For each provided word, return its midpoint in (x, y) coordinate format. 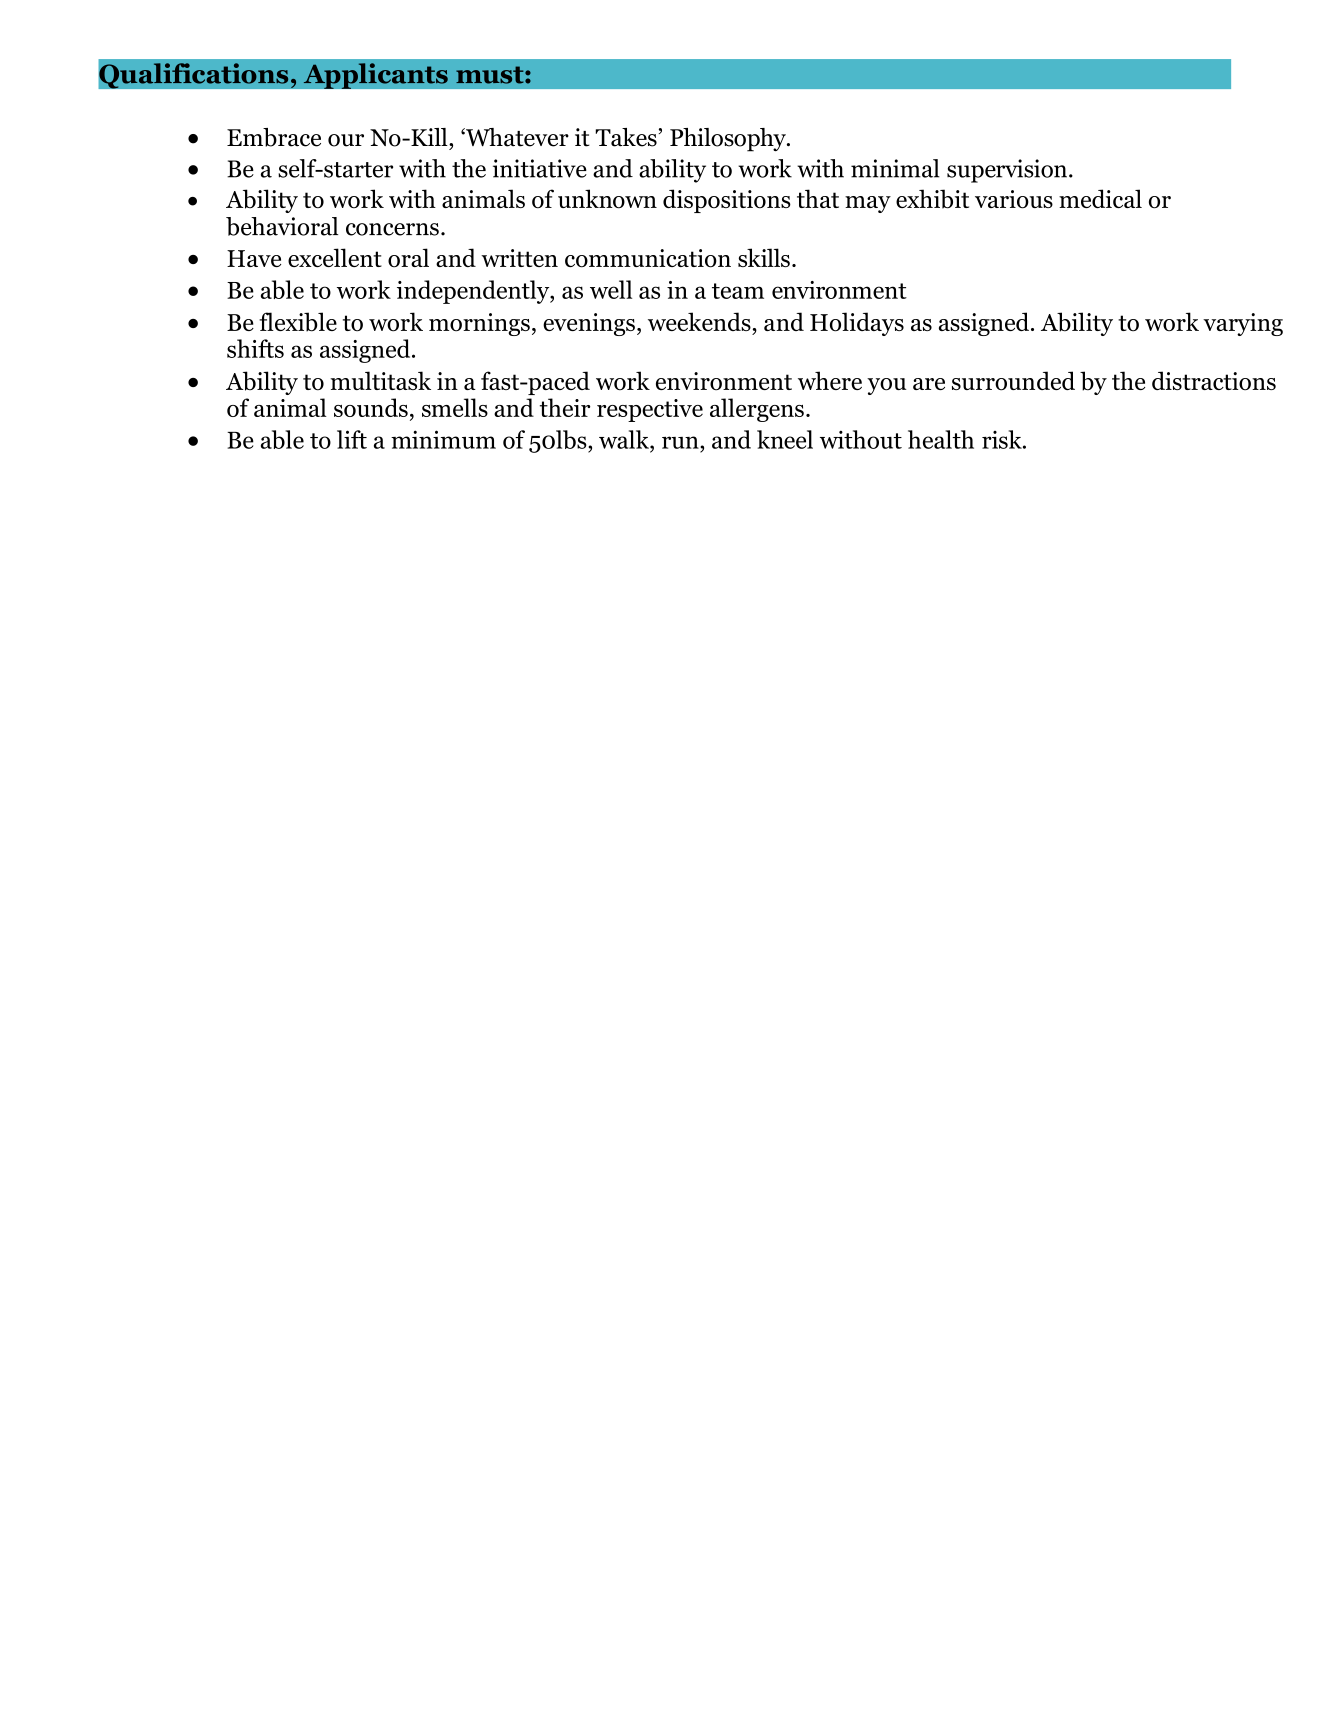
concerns (392, 229)
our (346, 140)
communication (648, 258)
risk (1003, 439)
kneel (785, 439)
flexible (298, 322)
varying (1243, 324)
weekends (699, 321)
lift (352, 439)
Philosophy (729, 140)
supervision (1007, 171)
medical (1100, 198)
